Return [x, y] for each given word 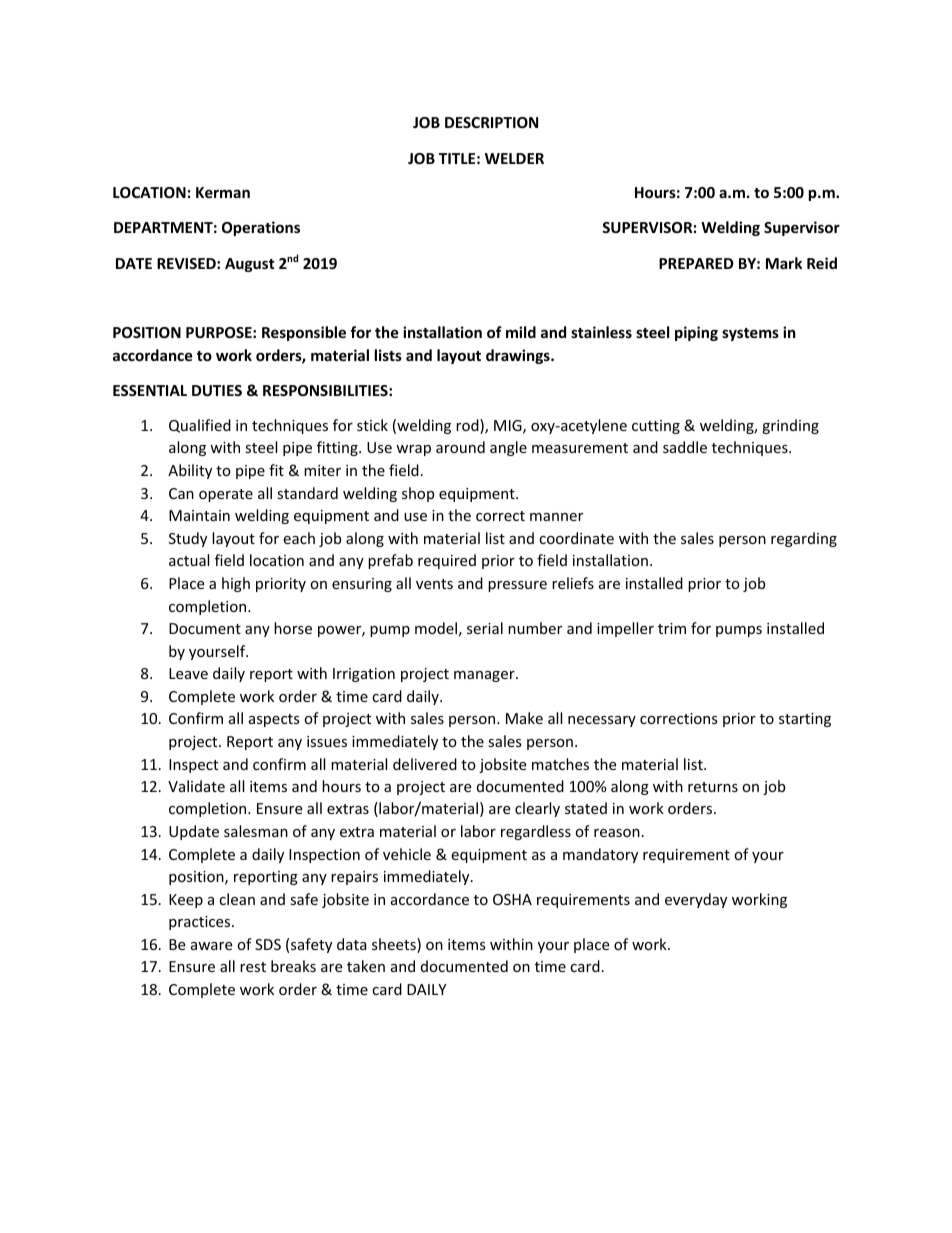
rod [468, 426]
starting [805, 720]
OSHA [512, 899]
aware [211, 946]
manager [485, 676]
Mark [784, 263]
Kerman [223, 192]
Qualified [200, 426]
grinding [790, 426]
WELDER [514, 158]
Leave [188, 673]
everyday [696, 900]
